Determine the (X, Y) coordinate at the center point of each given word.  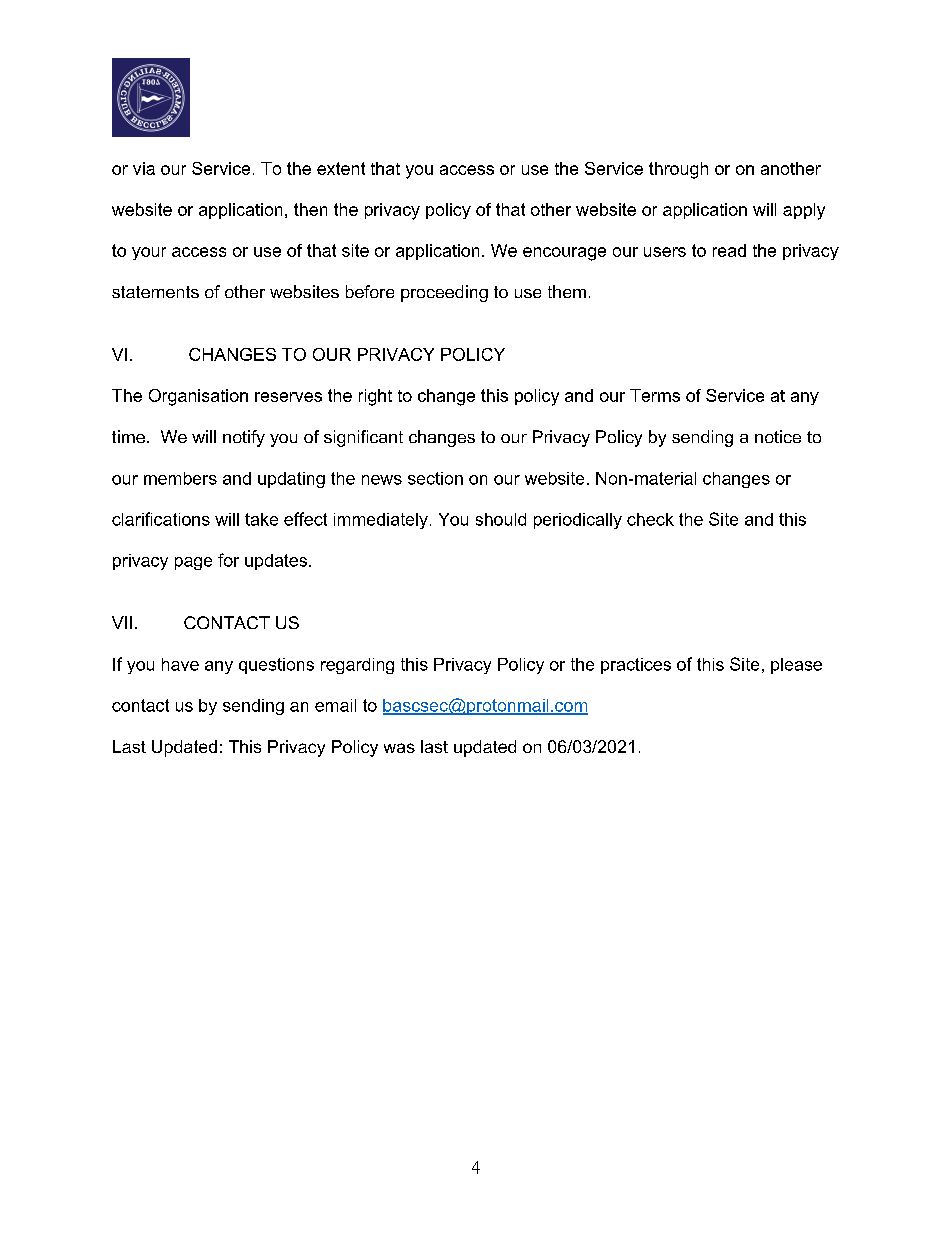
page (193, 563)
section (435, 478)
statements (155, 292)
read (729, 250)
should (501, 519)
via (144, 168)
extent (341, 168)
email (335, 705)
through (678, 170)
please (796, 666)
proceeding (444, 293)
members (180, 478)
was (399, 748)
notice (778, 436)
